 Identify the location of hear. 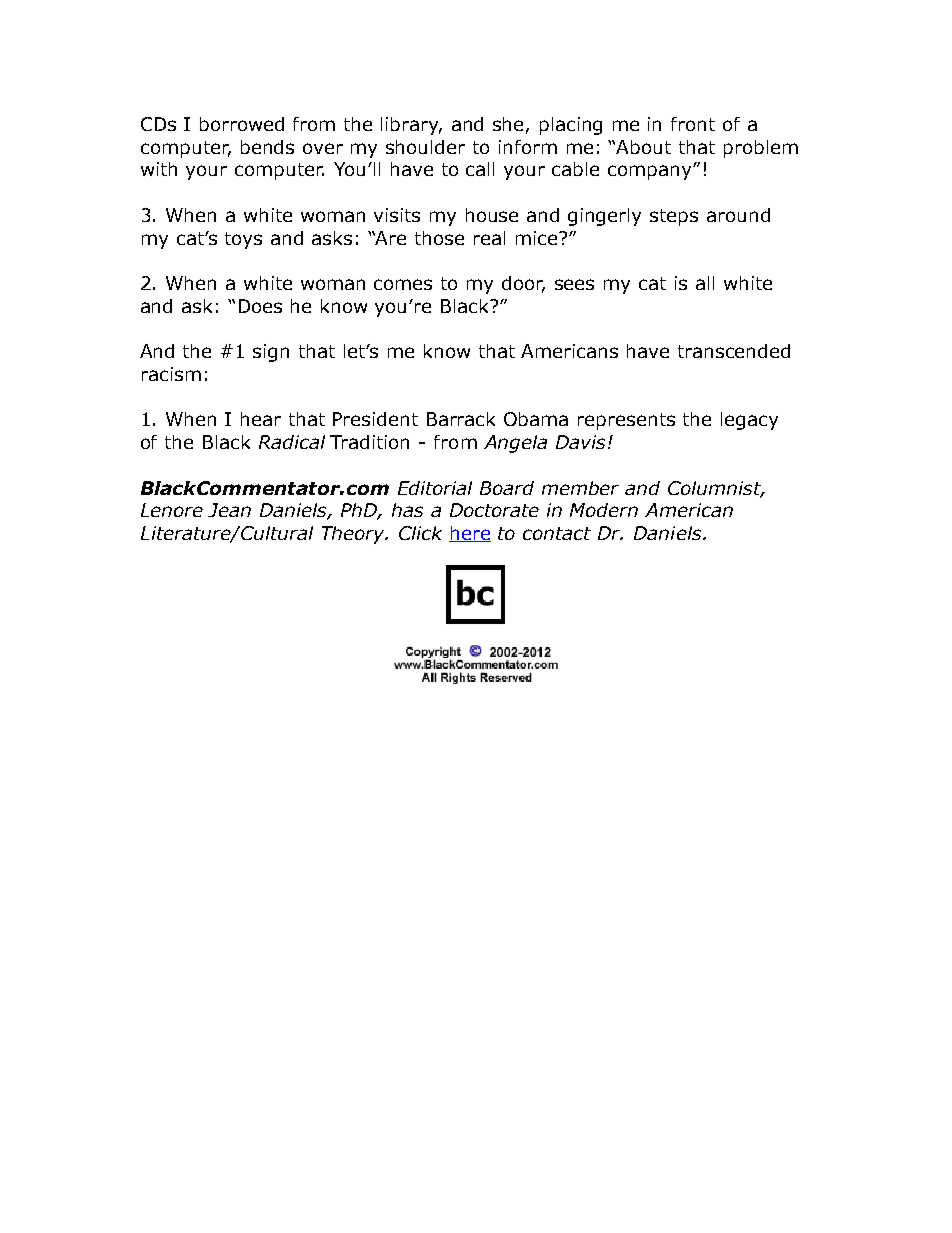
(261, 419).
